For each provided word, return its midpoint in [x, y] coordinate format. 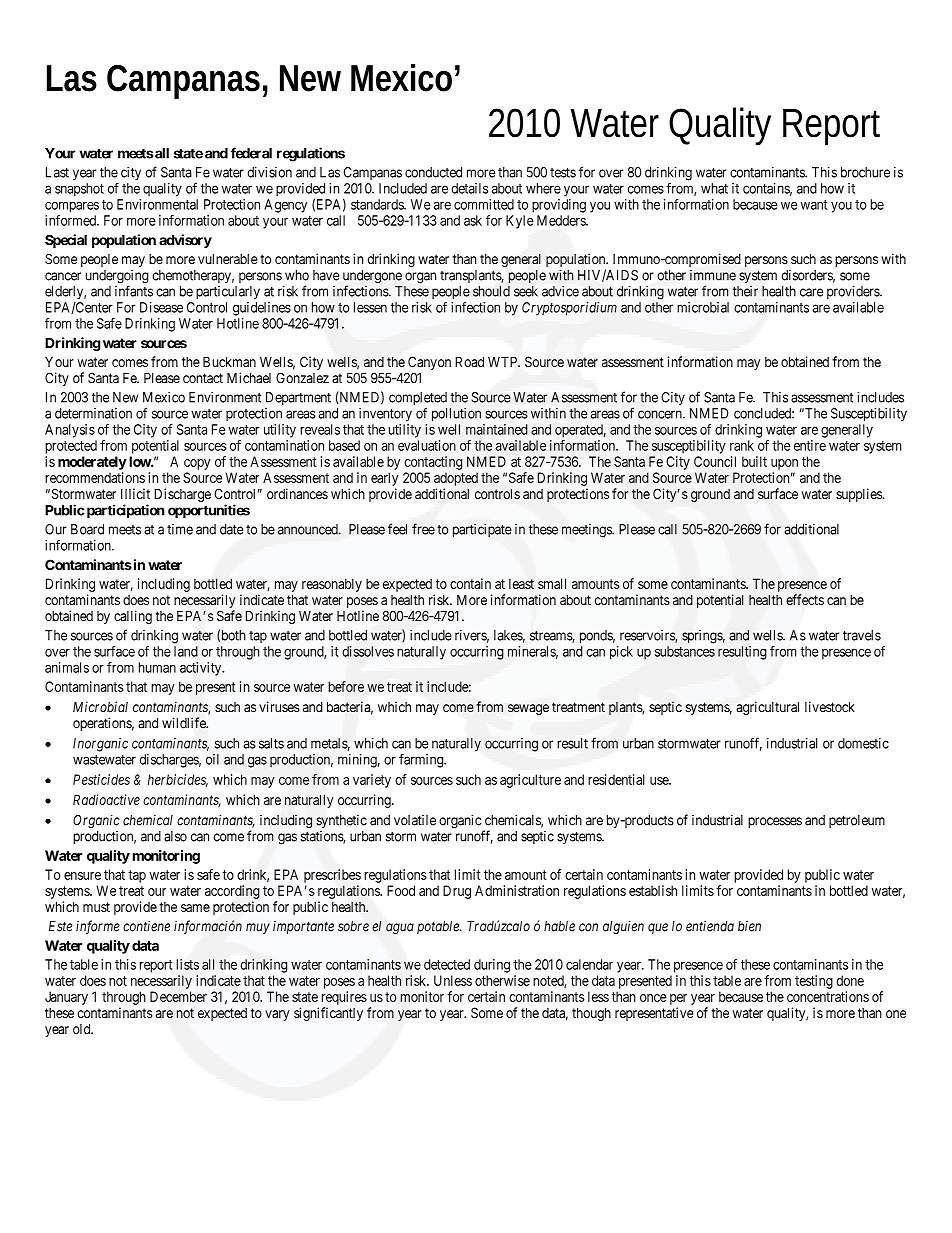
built [754, 461]
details [469, 188]
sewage [528, 709]
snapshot [79, 190]
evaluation [427, 445]
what [714, 188]
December [178, 996]
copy [197, 464]
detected [447, 964]
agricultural [767, 708]
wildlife [185, 723]
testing [814, 982]
